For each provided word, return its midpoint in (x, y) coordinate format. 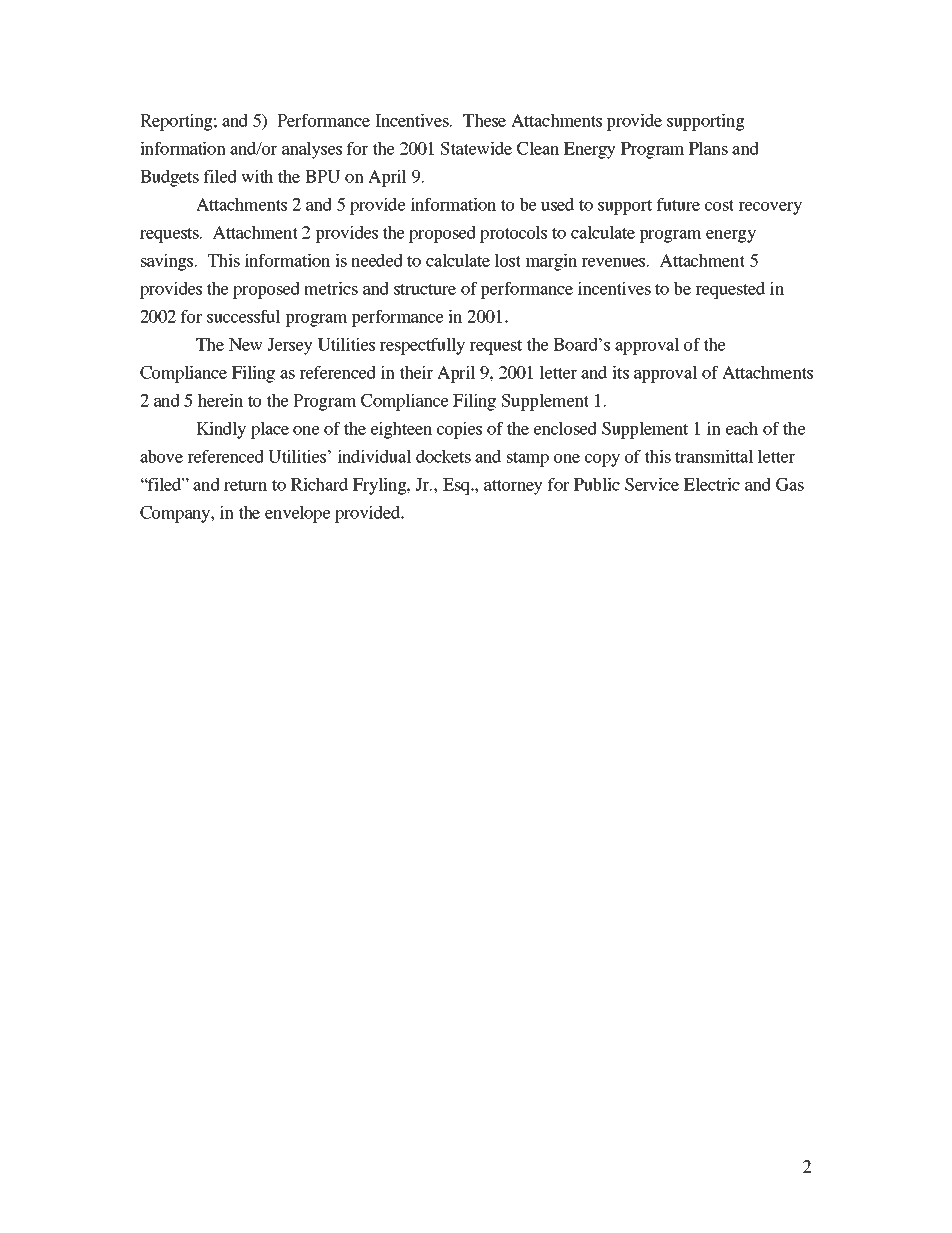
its (620, 372)
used (557, 204)
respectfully (422, 346)
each (742, 428)
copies (459, 430)
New (246, 344)
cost (719, 205)
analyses (312, 150)
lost (508, 260)
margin (551, 262)
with (257, 176)
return (245, 485)
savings (168, 262)
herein (220, 400)
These (484, 120)
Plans (708, 148)
